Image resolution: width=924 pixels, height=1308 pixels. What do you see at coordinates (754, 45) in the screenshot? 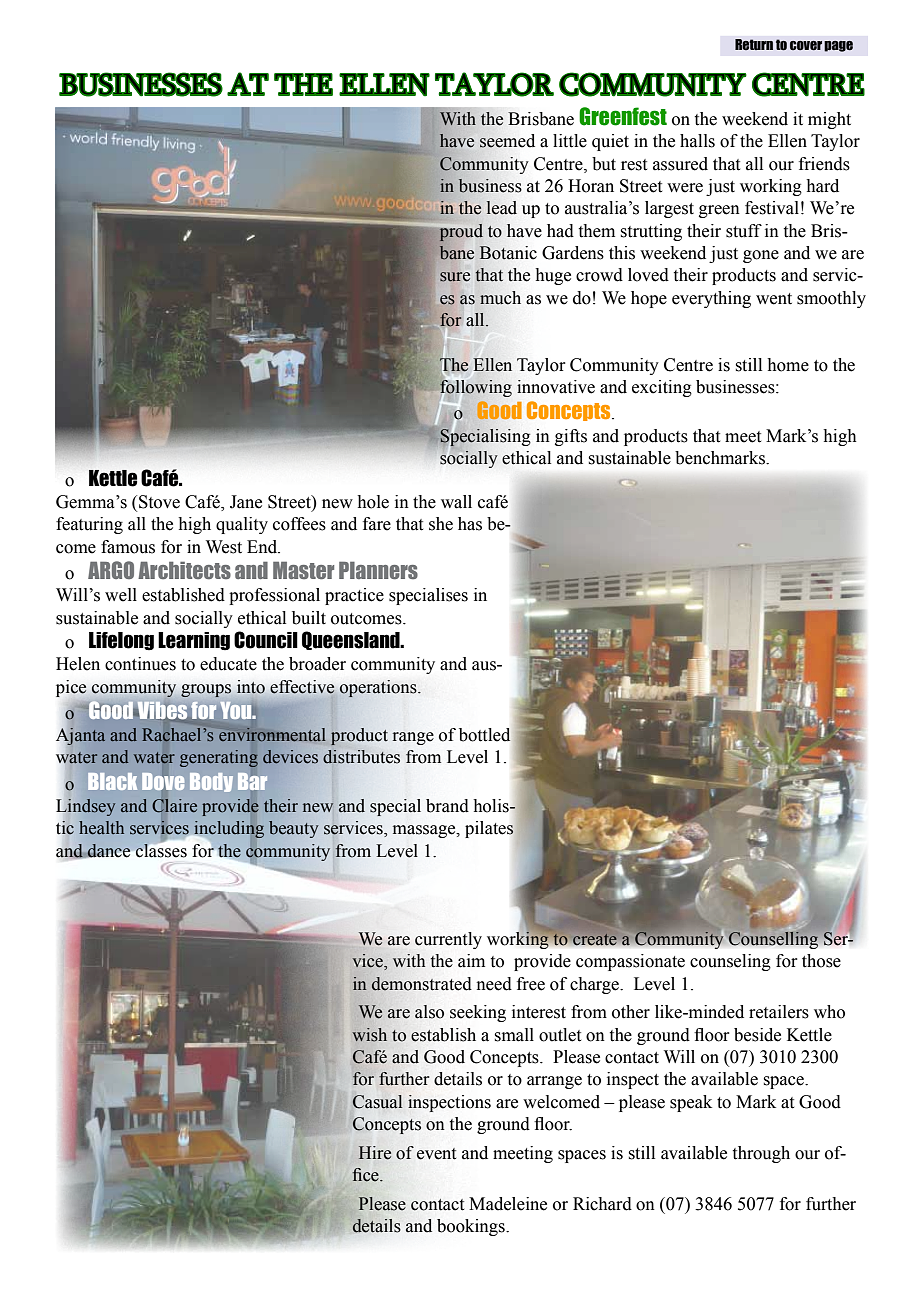
I see `Return` at bounding box center [754, 45].
